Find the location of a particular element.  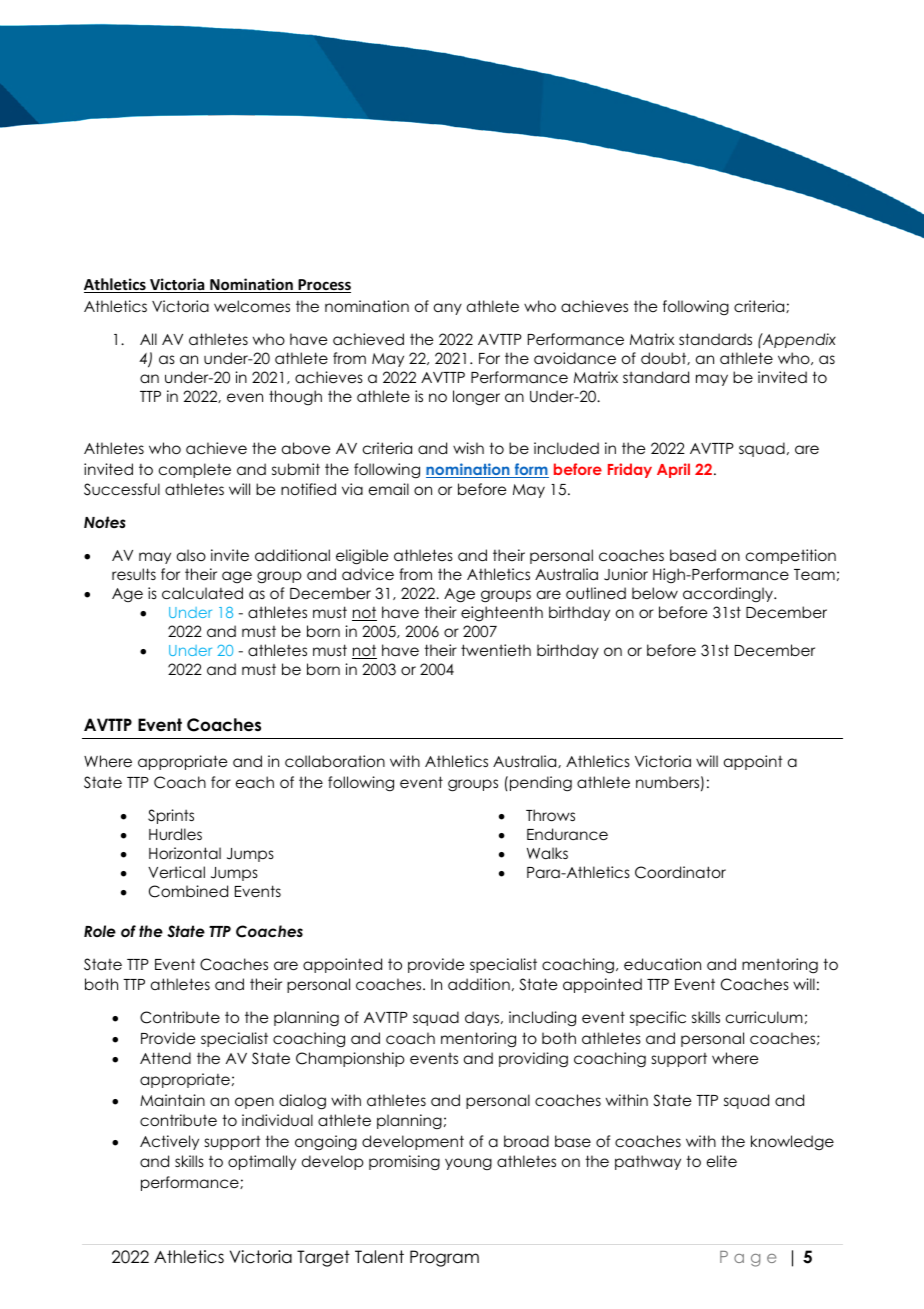

any is located at coordinates (448, 309).
